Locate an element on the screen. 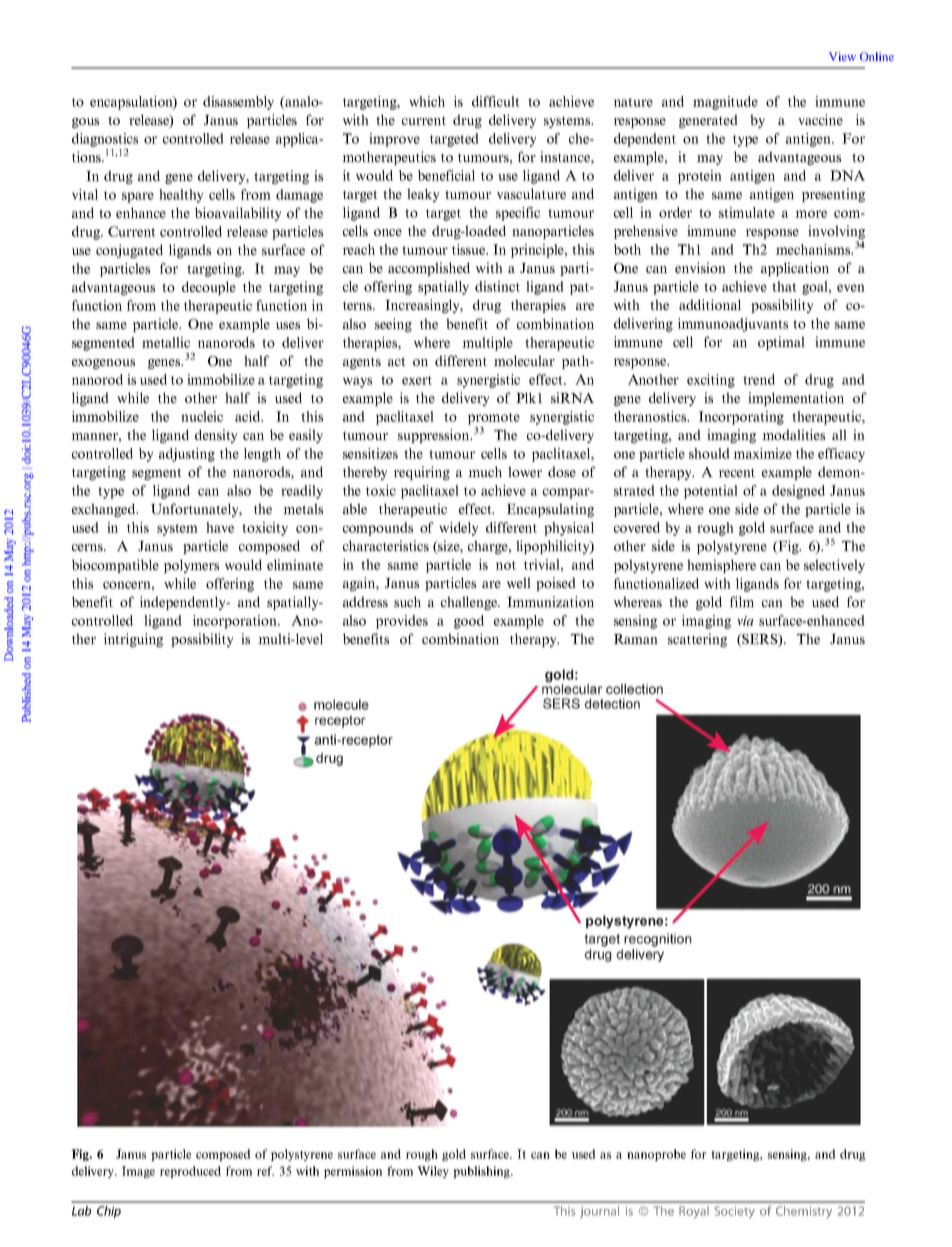 This screenshot has width=952, height=1247. vaccine is located at coordinates (820, 119).
